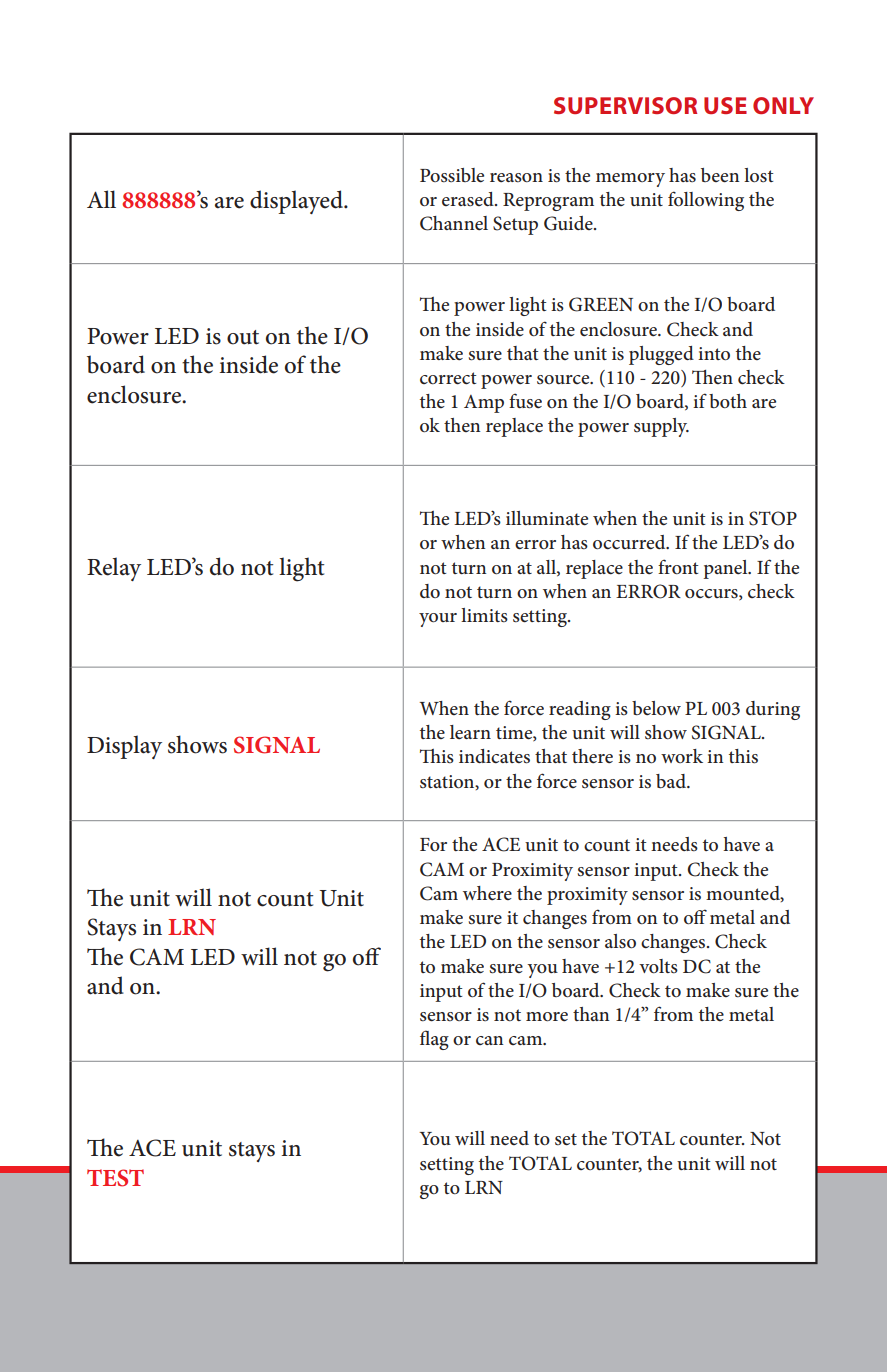 The image size is (887, 1372). Describe the element at coordinates (243, 337) in the screenshot. I see `out` at that location.
